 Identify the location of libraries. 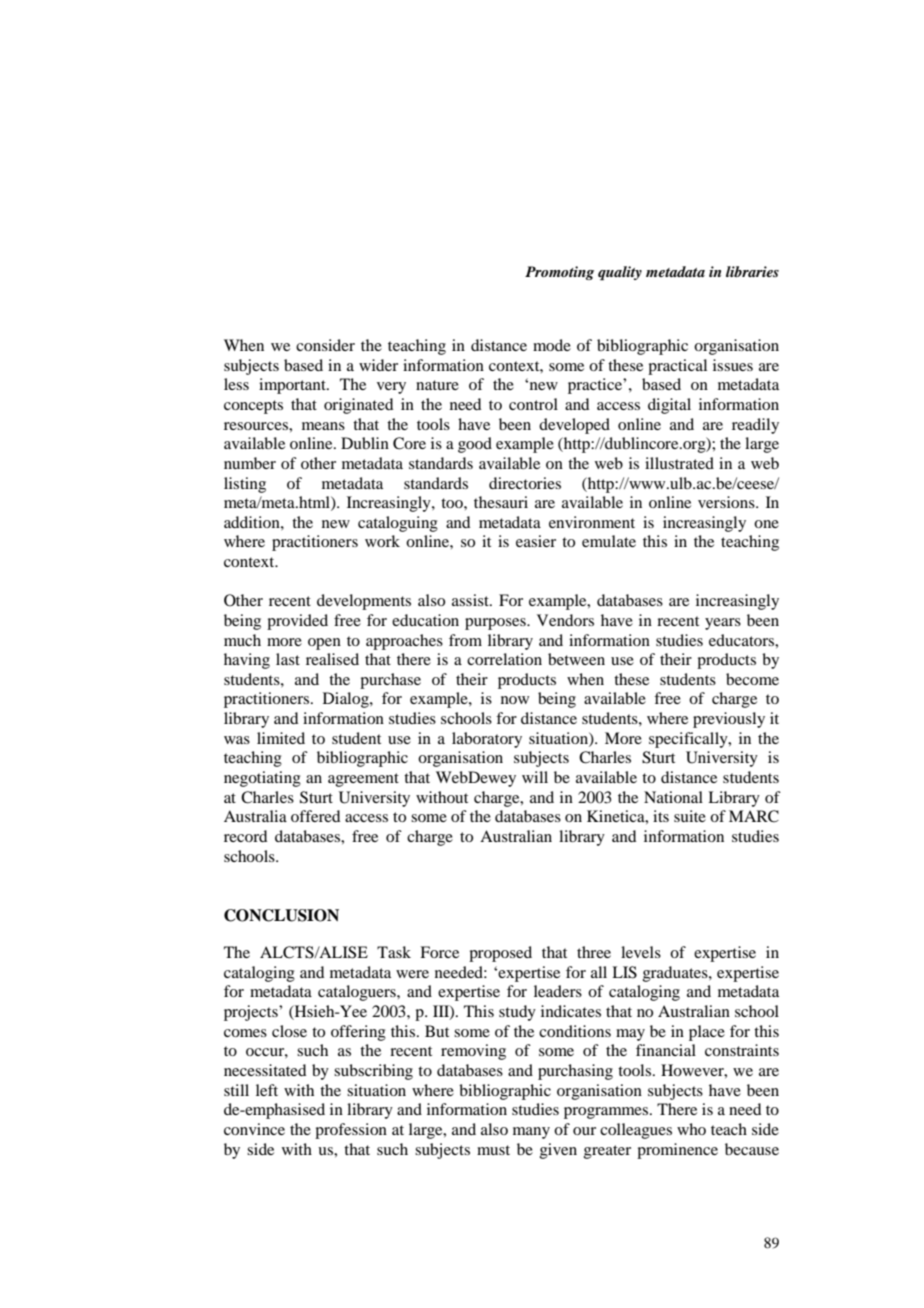
(752, 271).
